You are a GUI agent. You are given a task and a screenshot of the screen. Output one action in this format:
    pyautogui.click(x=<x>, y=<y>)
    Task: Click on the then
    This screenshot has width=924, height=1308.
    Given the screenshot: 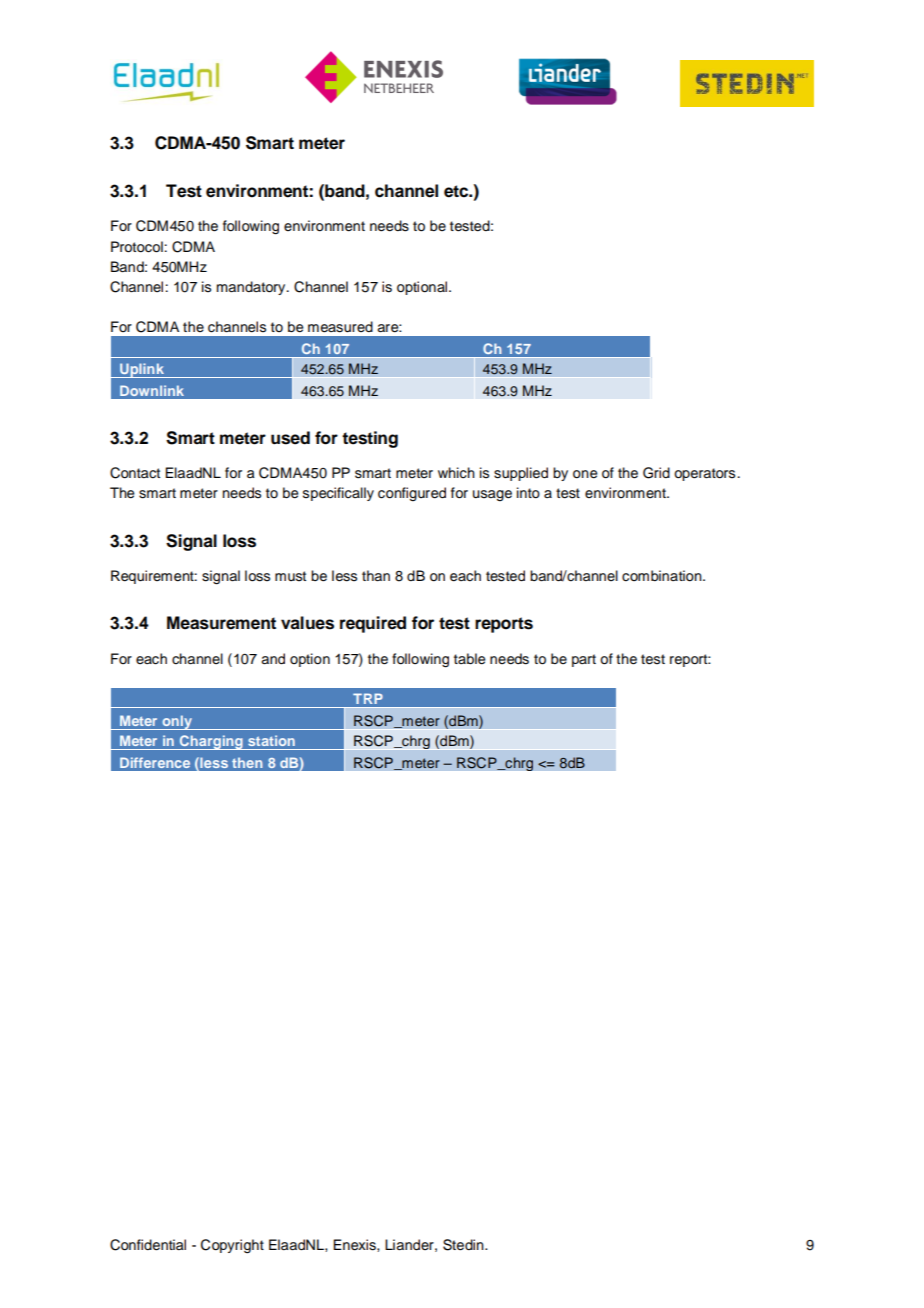 What is the action you would take?
    pyautogui.click(x=247, y=762)
